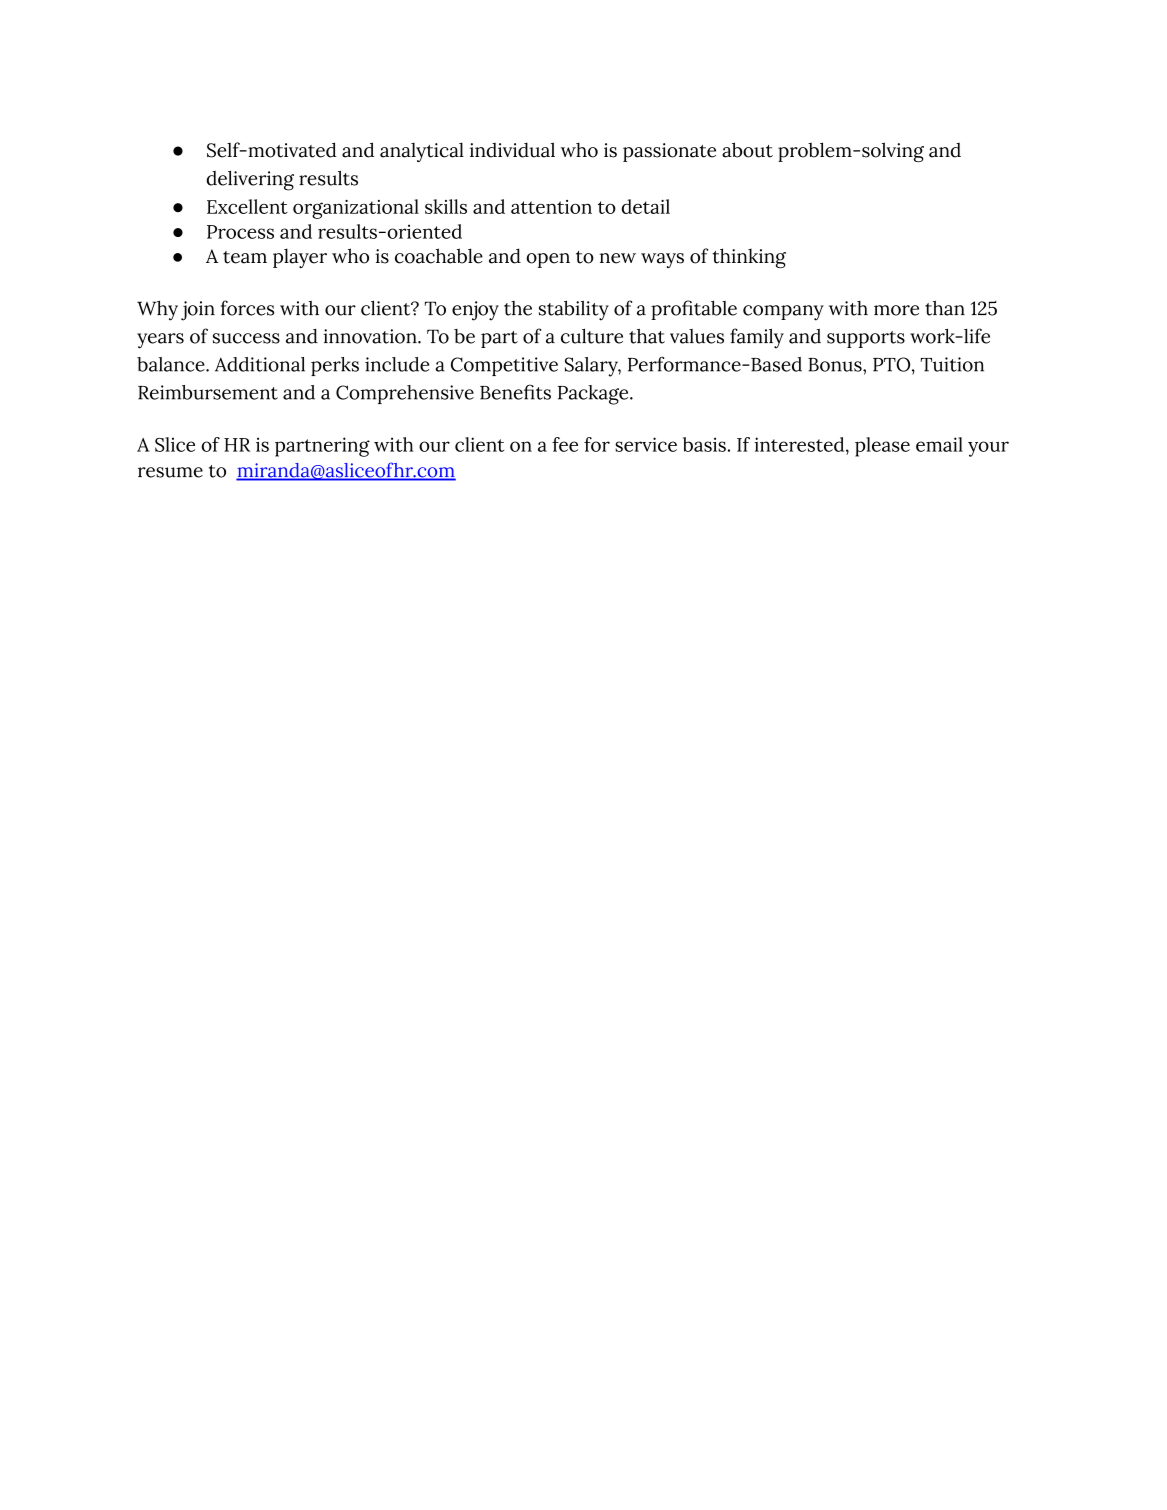 This image has height=1510, width=1167. Describe the element at coordinates (565, 444) in the image. I see `fee` at that location.
